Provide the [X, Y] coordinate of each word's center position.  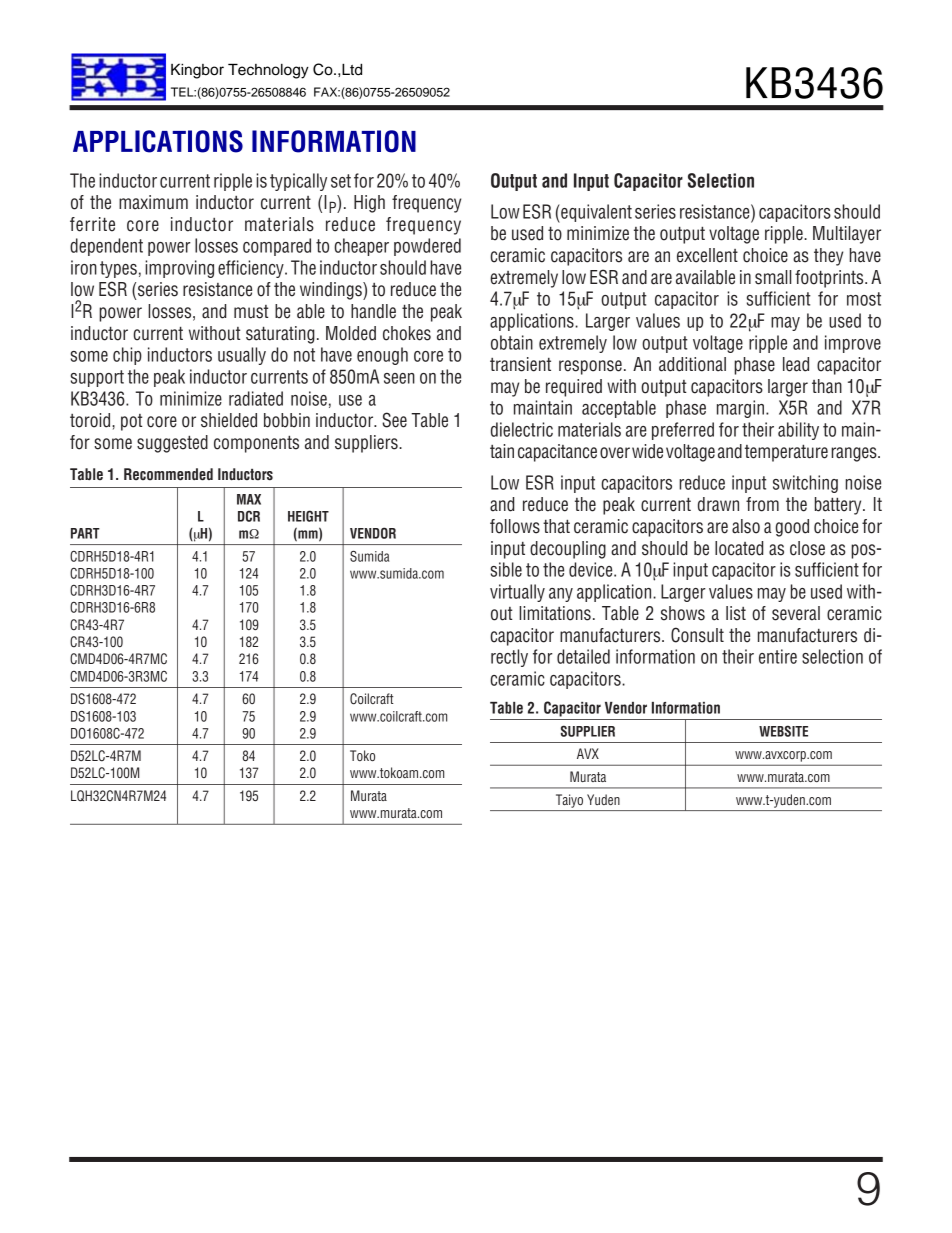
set [341, 181]
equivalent [595, 213]
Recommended [168, 474]
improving [179, 269]
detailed [583, 656]
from [762, 504]
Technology [268, 71]
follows [515, 526]
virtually [517, 593]
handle [373, 311]
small [773, 277]
